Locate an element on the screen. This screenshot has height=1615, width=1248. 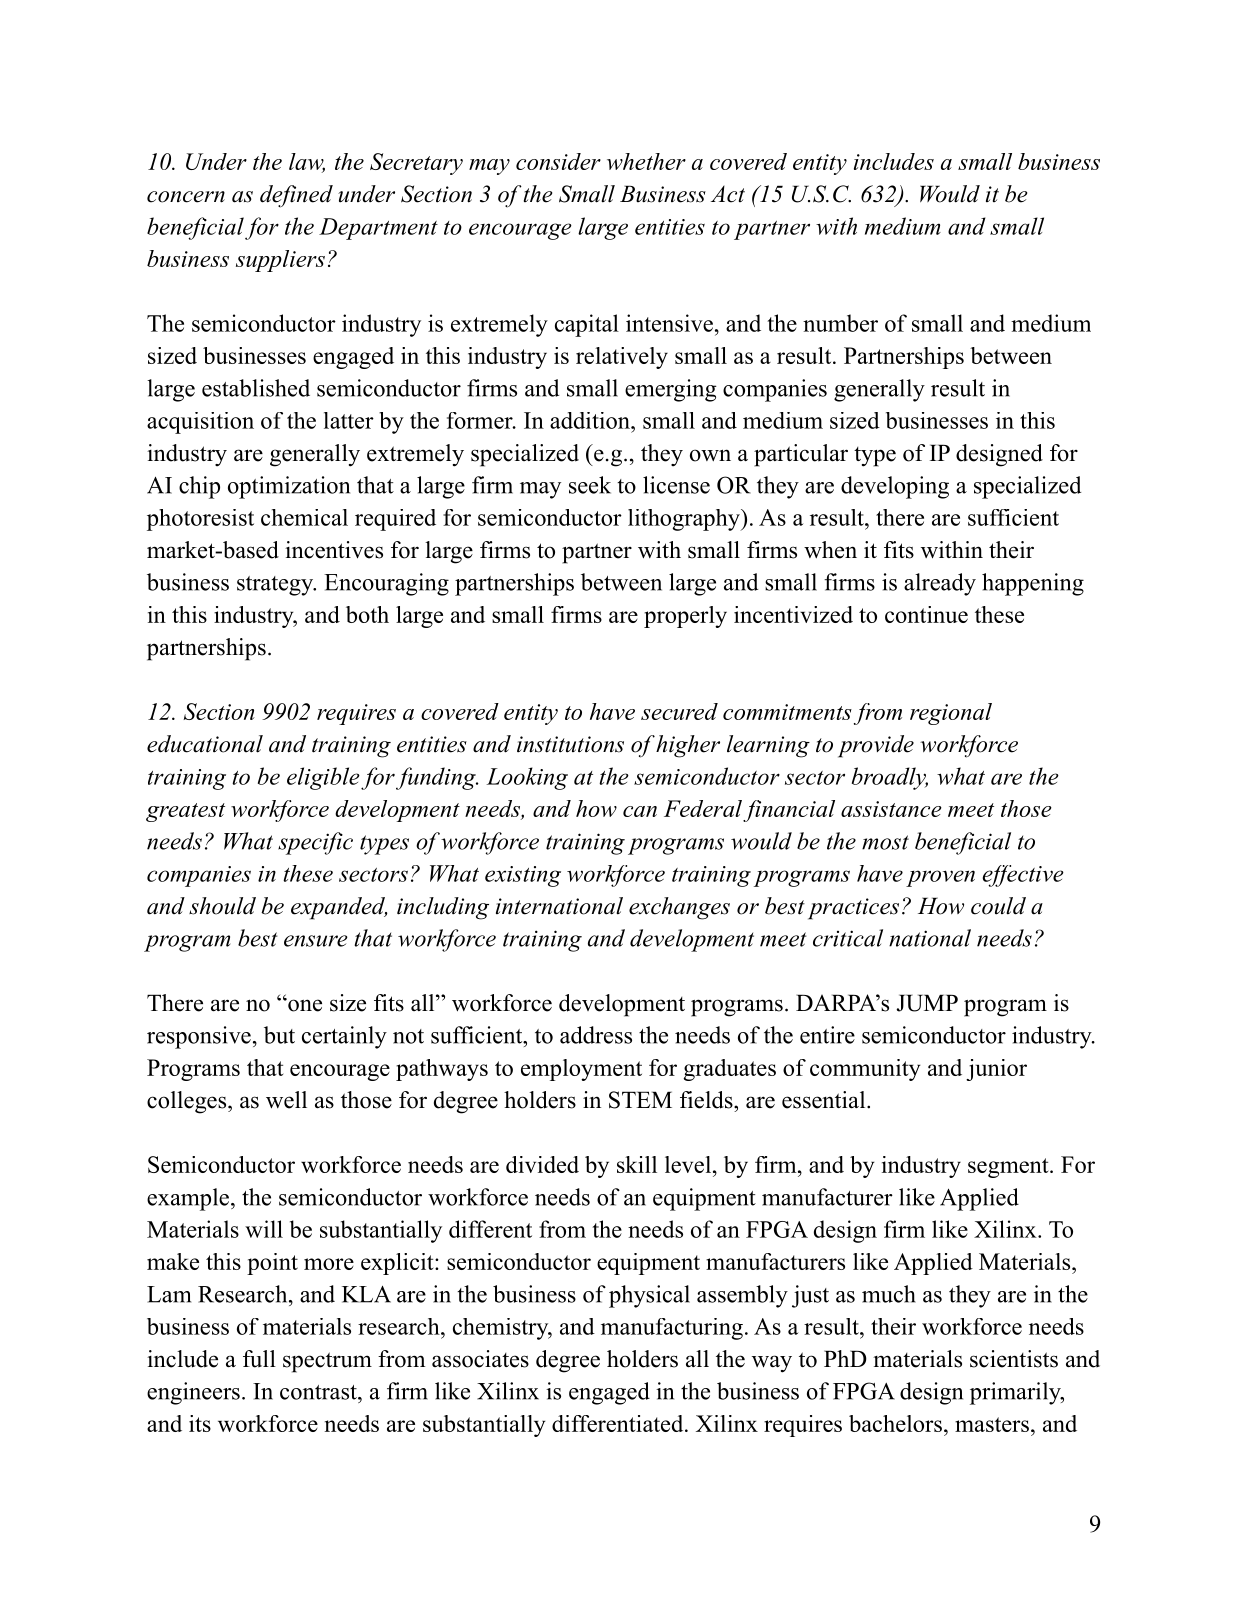
manufacturing is located at coordinates (672, 1329).
